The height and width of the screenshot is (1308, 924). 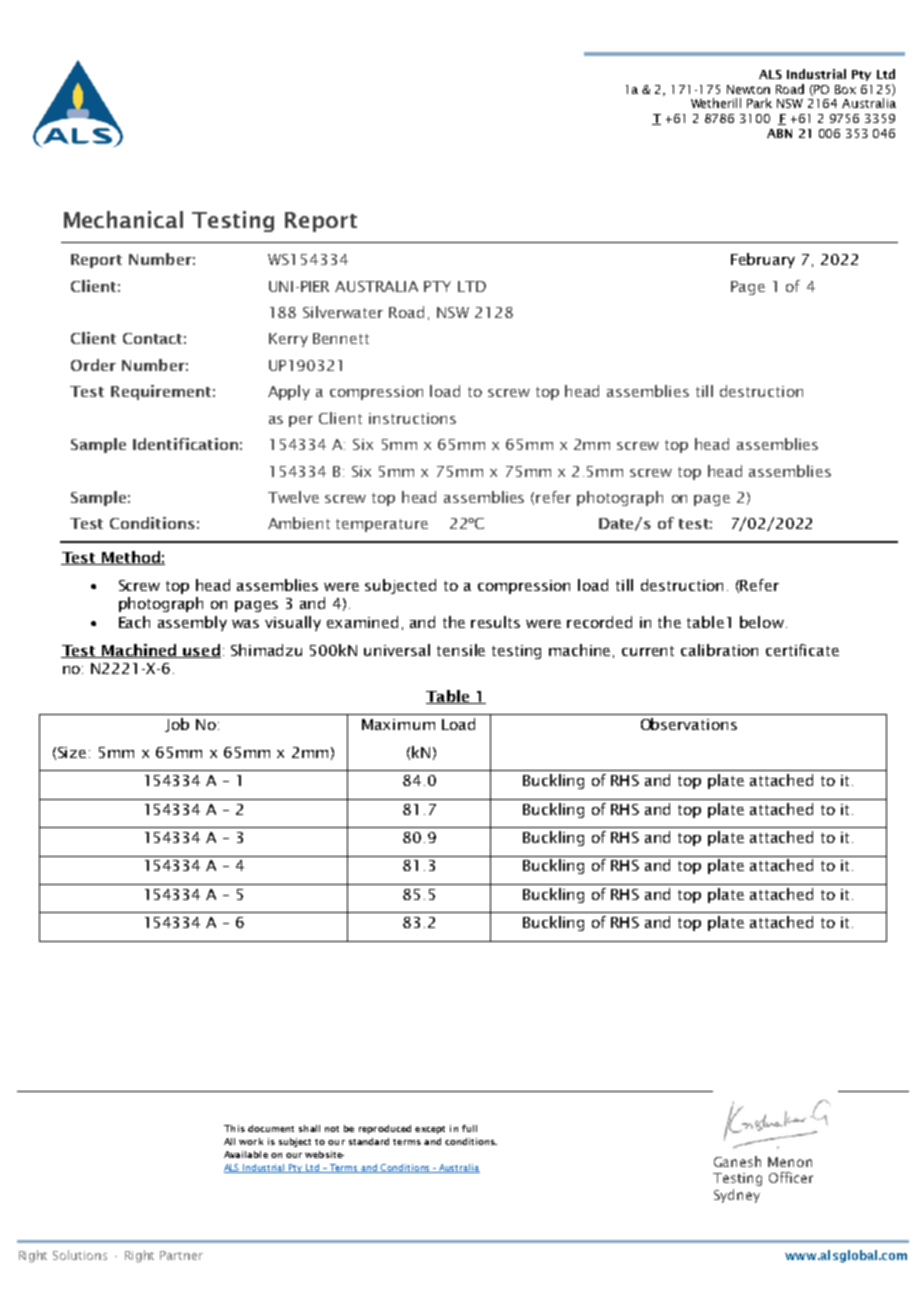 I want to click on Sydney, so click(x=737, y=1196).
